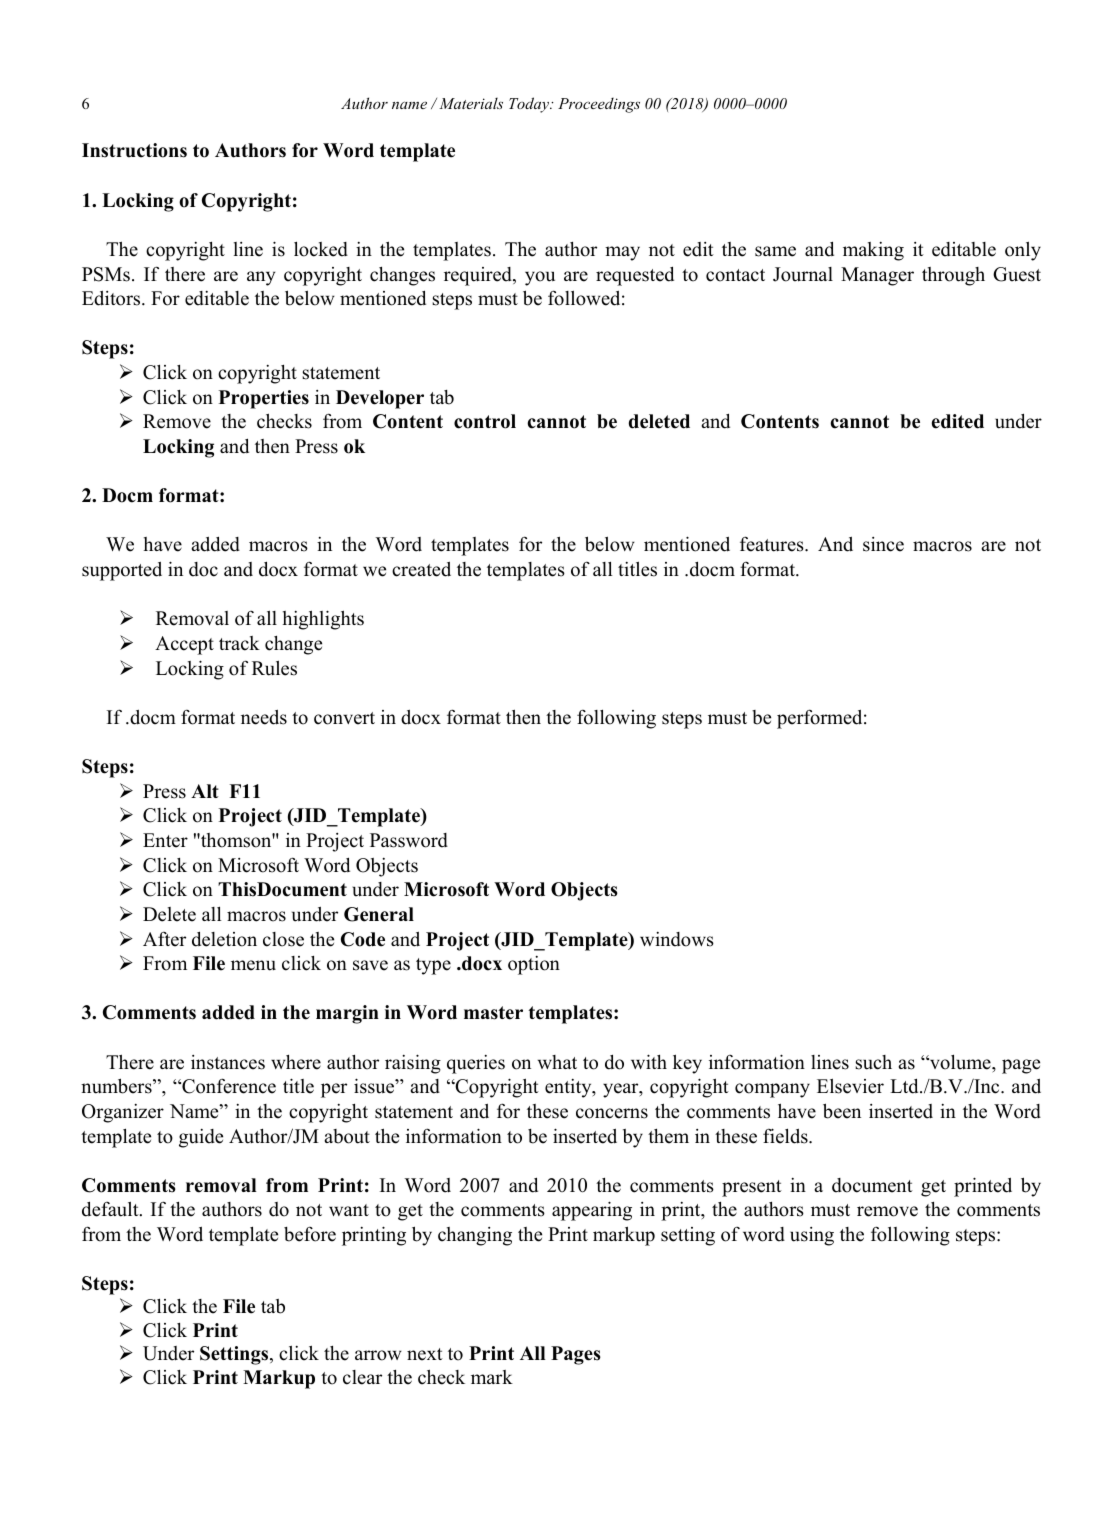 The width and height of the screenshot is (1117, 1524). What do you see at coordinates (873, 1062) in the screenshot?
I see `such` at bounding box center [873, 1062].
